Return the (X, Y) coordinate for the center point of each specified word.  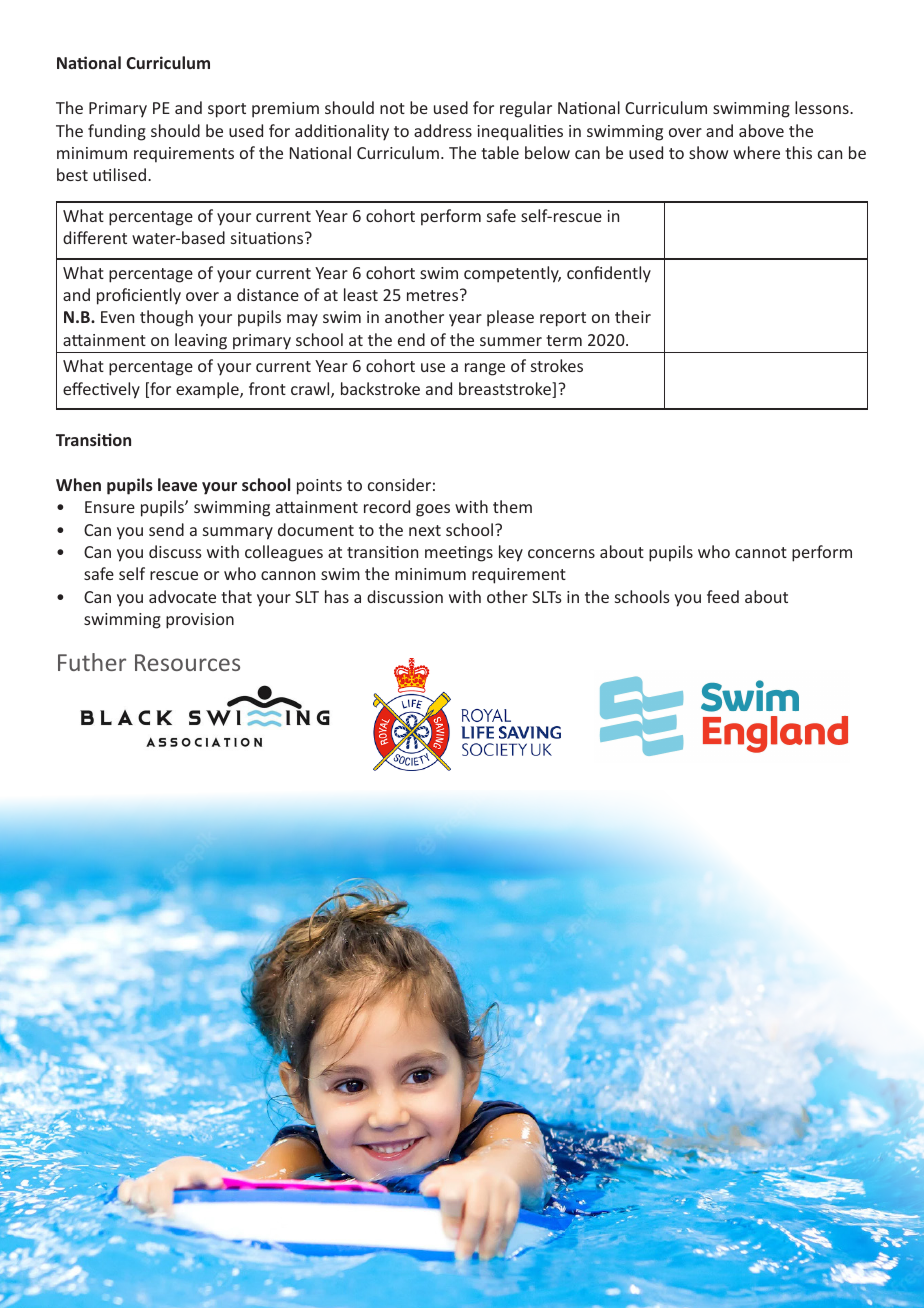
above (761, 130)
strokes (557, 365)
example (208, 390)
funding (117, 132)
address (443, 130)
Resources (187, 662)
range (485, 369)
